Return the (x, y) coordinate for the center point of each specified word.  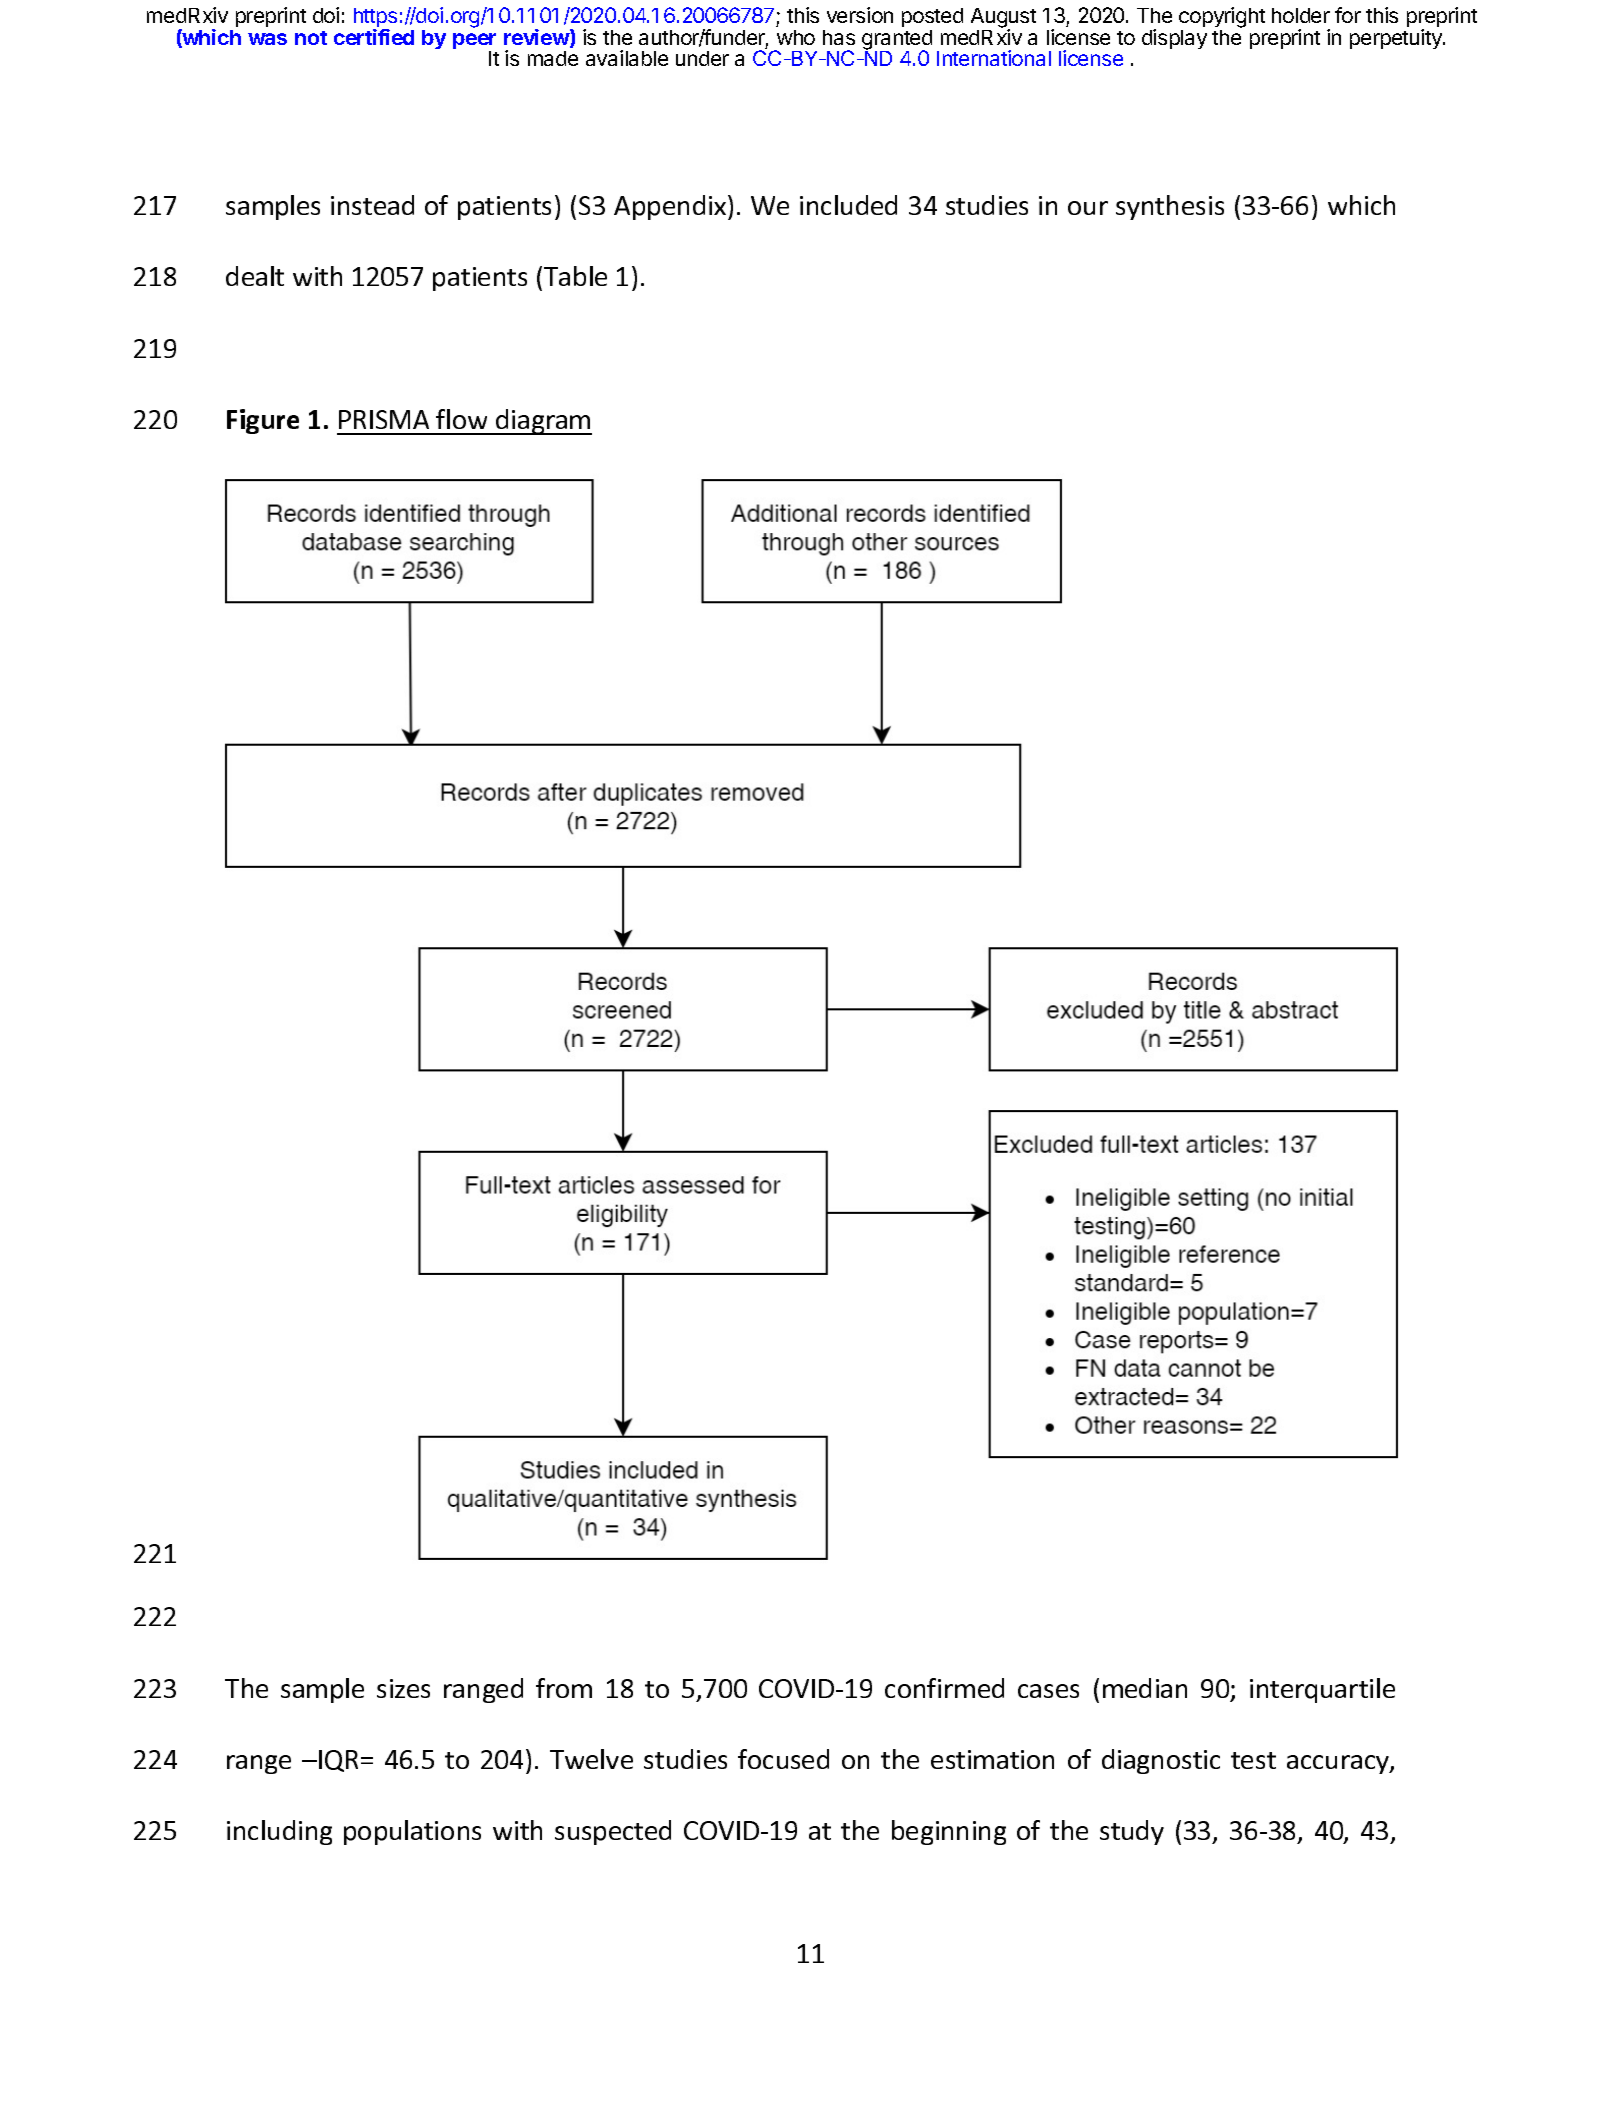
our (1088, 208)
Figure (263, 421)
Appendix (671, 207)
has (839, 37)
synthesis (1170, 207)
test (1253, 1760)
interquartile (1322, 1690)
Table (575, 276)
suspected (613, 1832)
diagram (543, 422)
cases (1048, 1691)
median (1145, 1688)
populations (412, 1832)
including (279, 1832)
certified (374, 37)
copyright (1222, 19)
